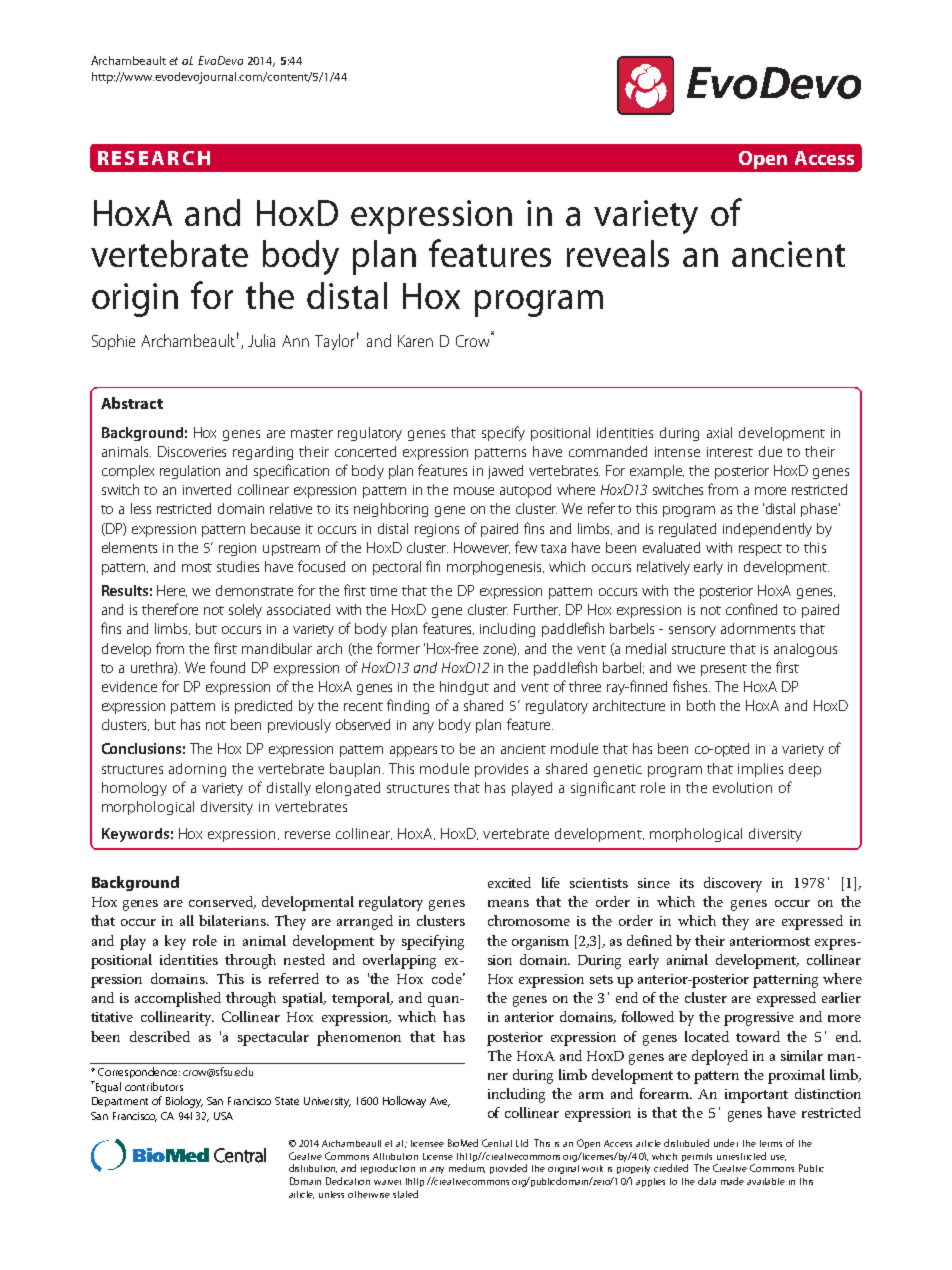  What do you see at coordinates (701, 705) in the image?
I see `both` at bounding box center [701, 705].
